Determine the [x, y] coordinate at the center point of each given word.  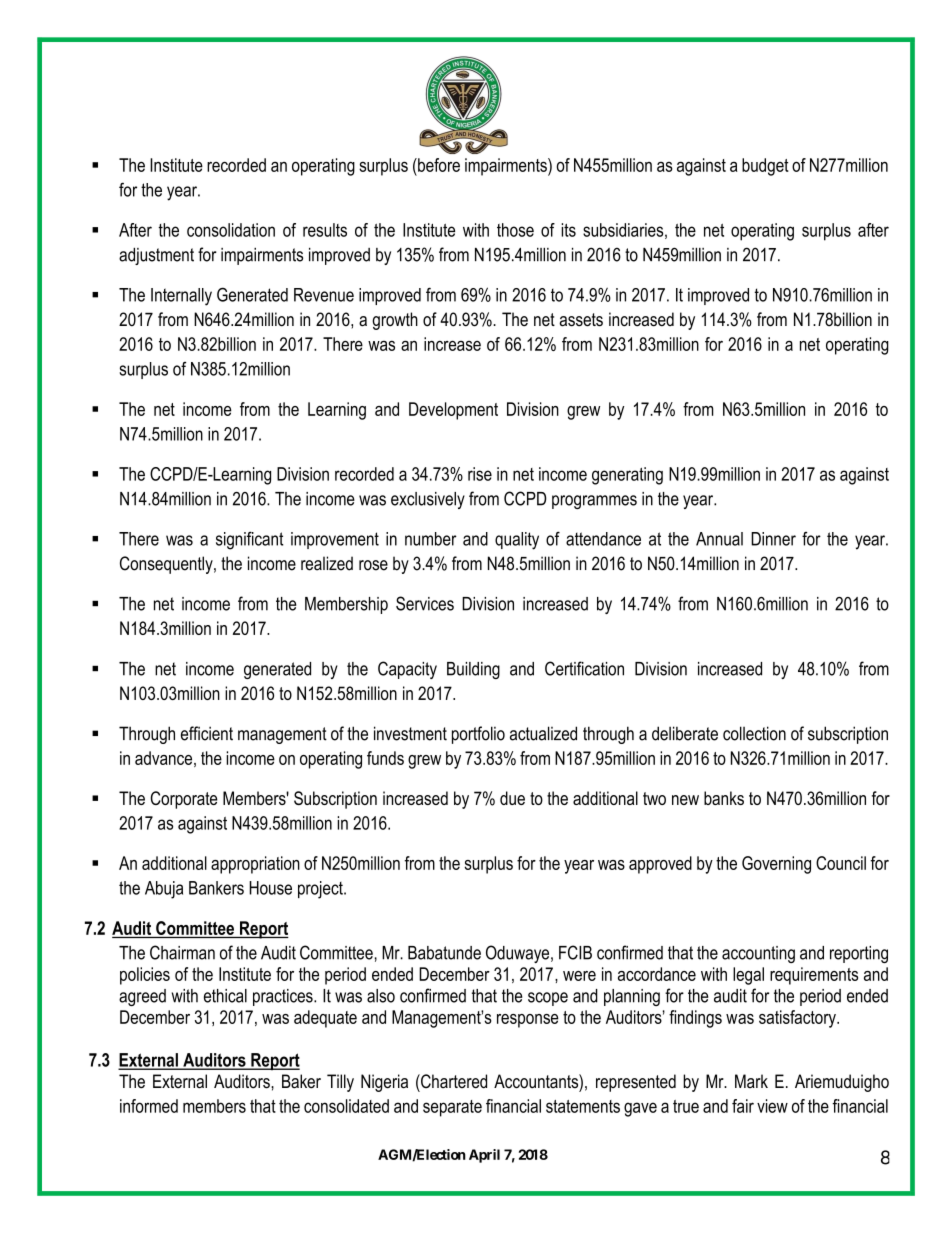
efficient [207, 733]
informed [149, 1106]
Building [473, 670]
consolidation [231, 230]
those [515, 230]
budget [765, 167]
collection [754, 733]
